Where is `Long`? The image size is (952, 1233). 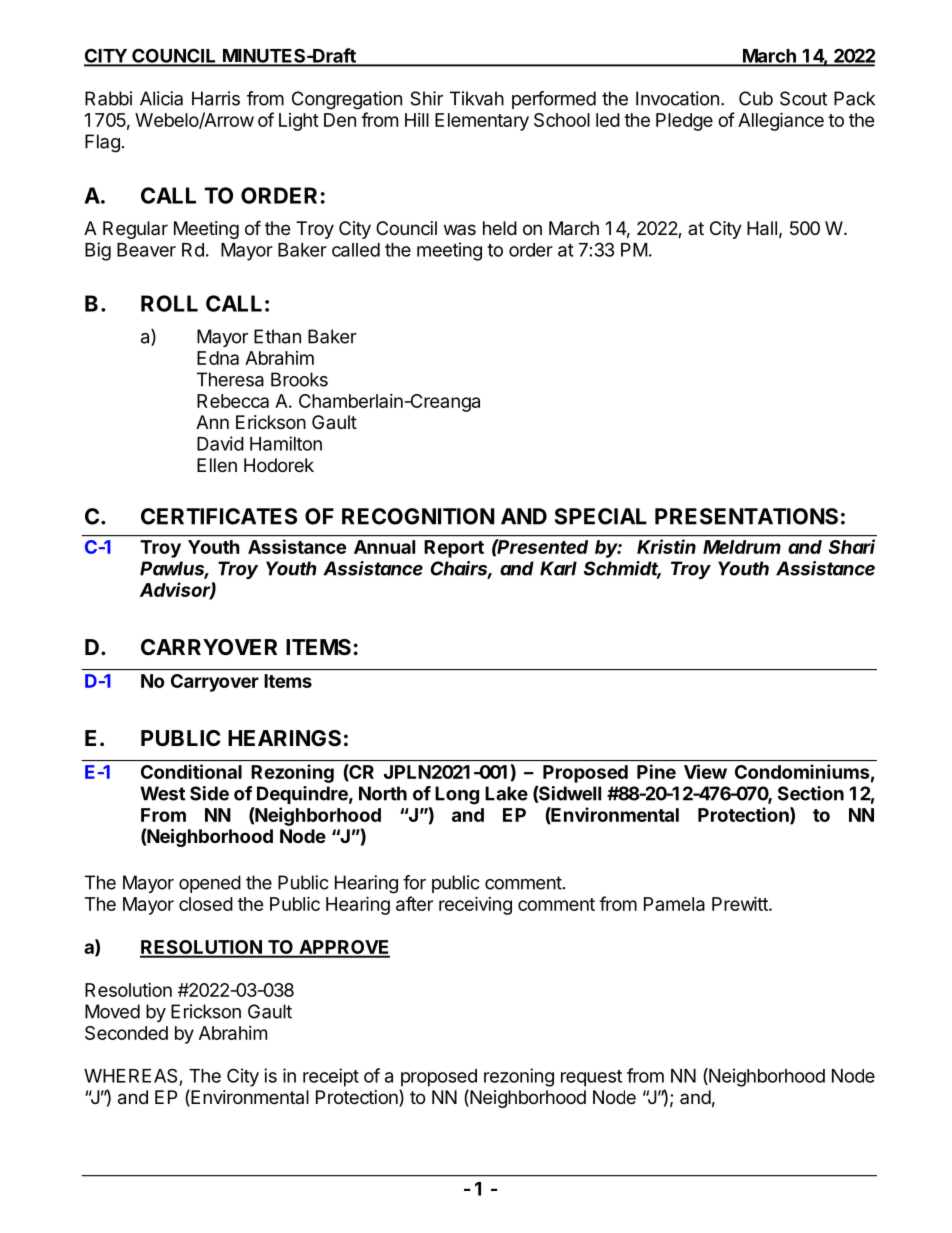
Long is located at coordinates (457, 795).
